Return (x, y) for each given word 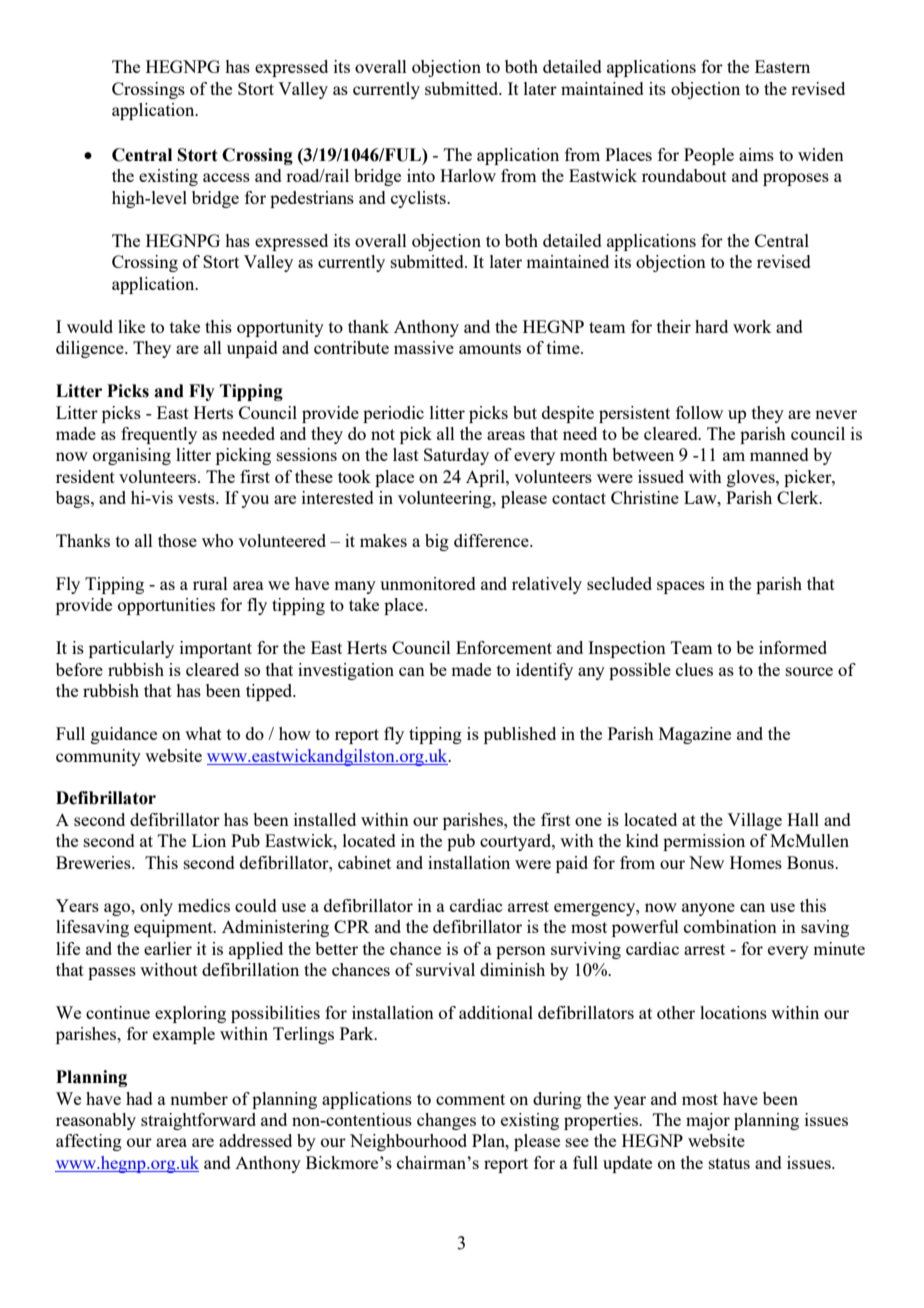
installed (325, 819)
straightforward (198, 1121)
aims (756, 154)
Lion (209, 840)
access (226, 177)
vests (197, 498)
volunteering (446, 499)
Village (754, 821)
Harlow (468, 175)
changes (446, 1121)
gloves (752, 478)
